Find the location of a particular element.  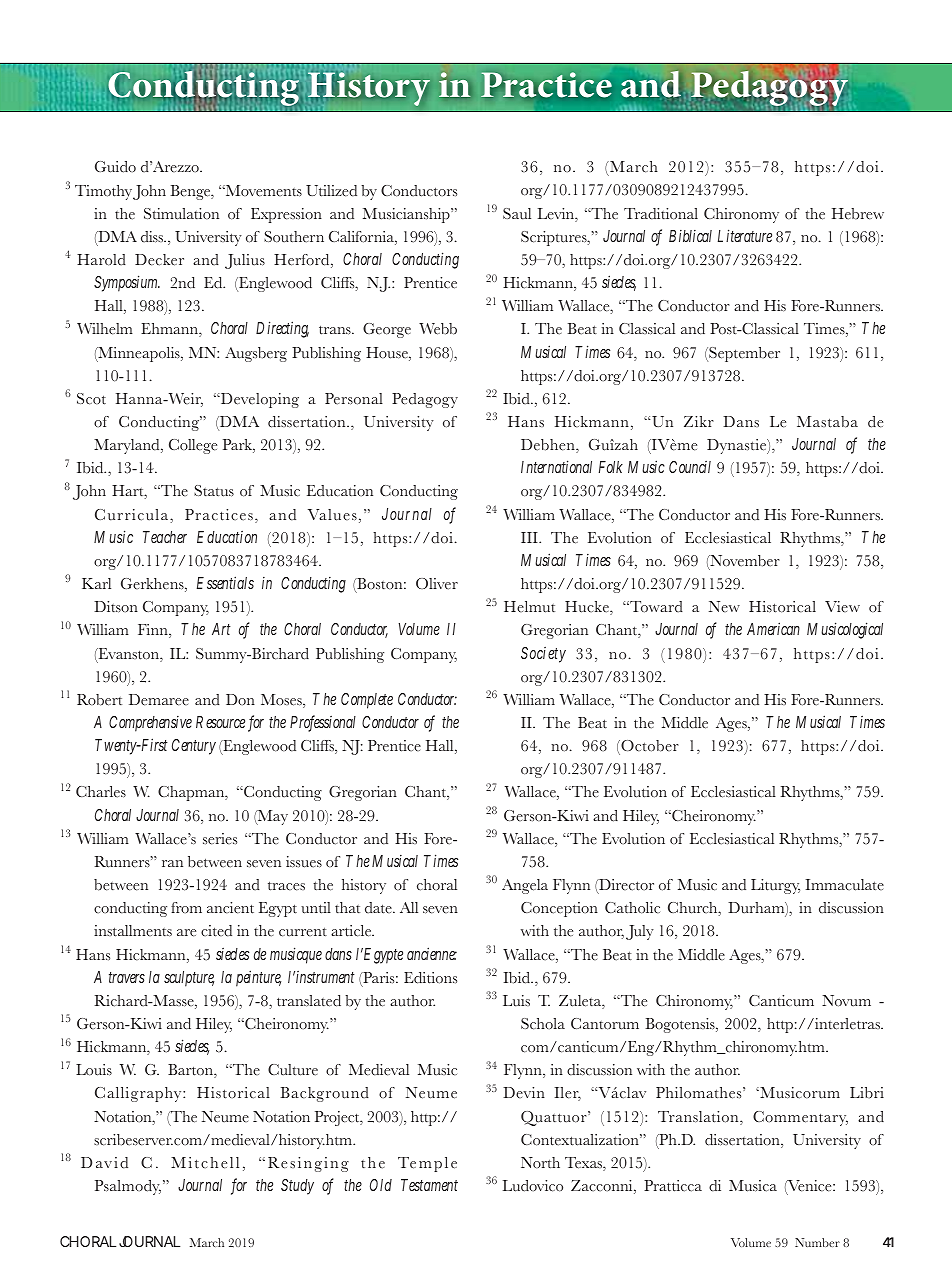

Number is located at coordinates (817, 1242).
